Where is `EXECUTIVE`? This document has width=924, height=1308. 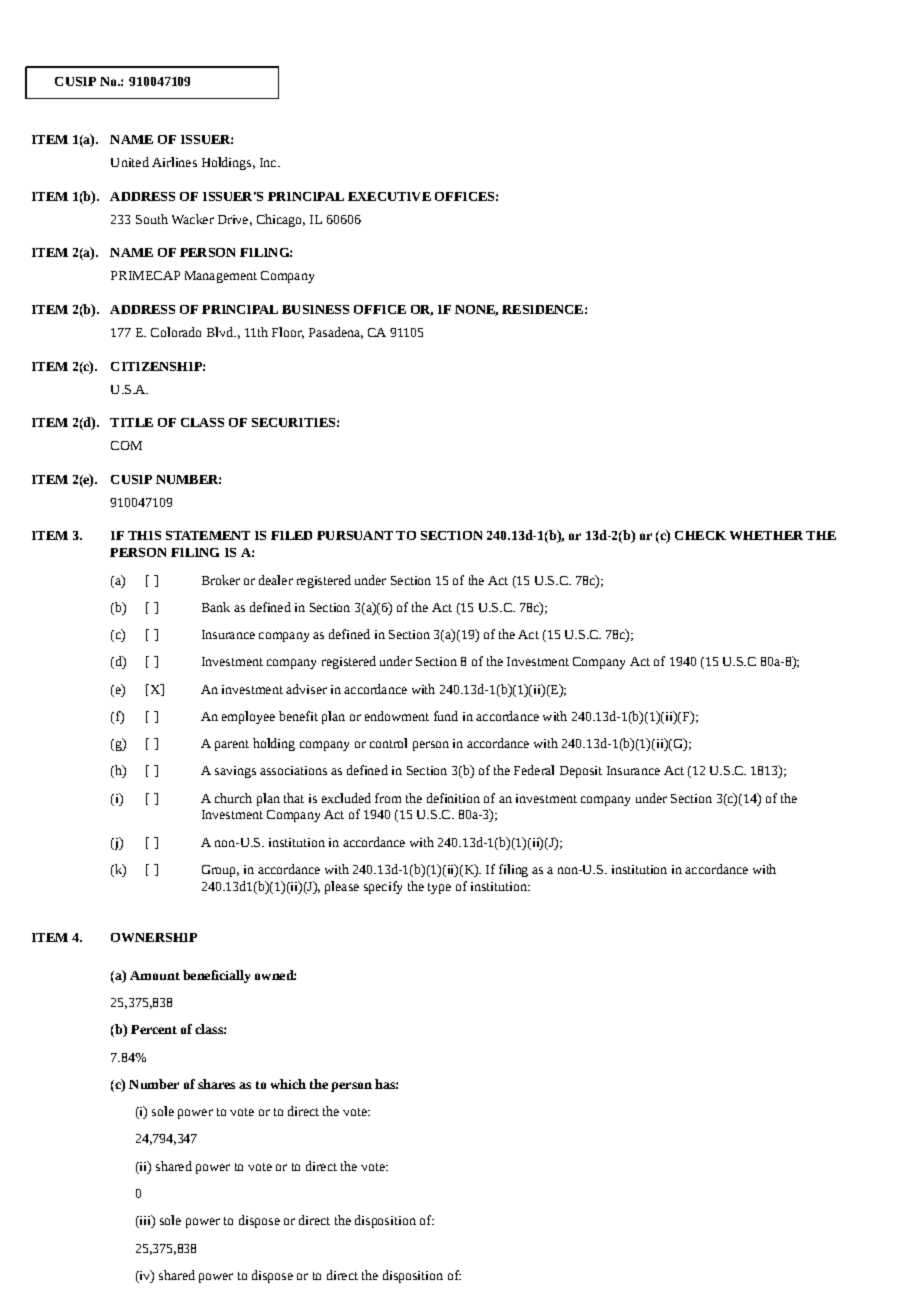 EXECUTIVE is located at coordinates (389, 196).
